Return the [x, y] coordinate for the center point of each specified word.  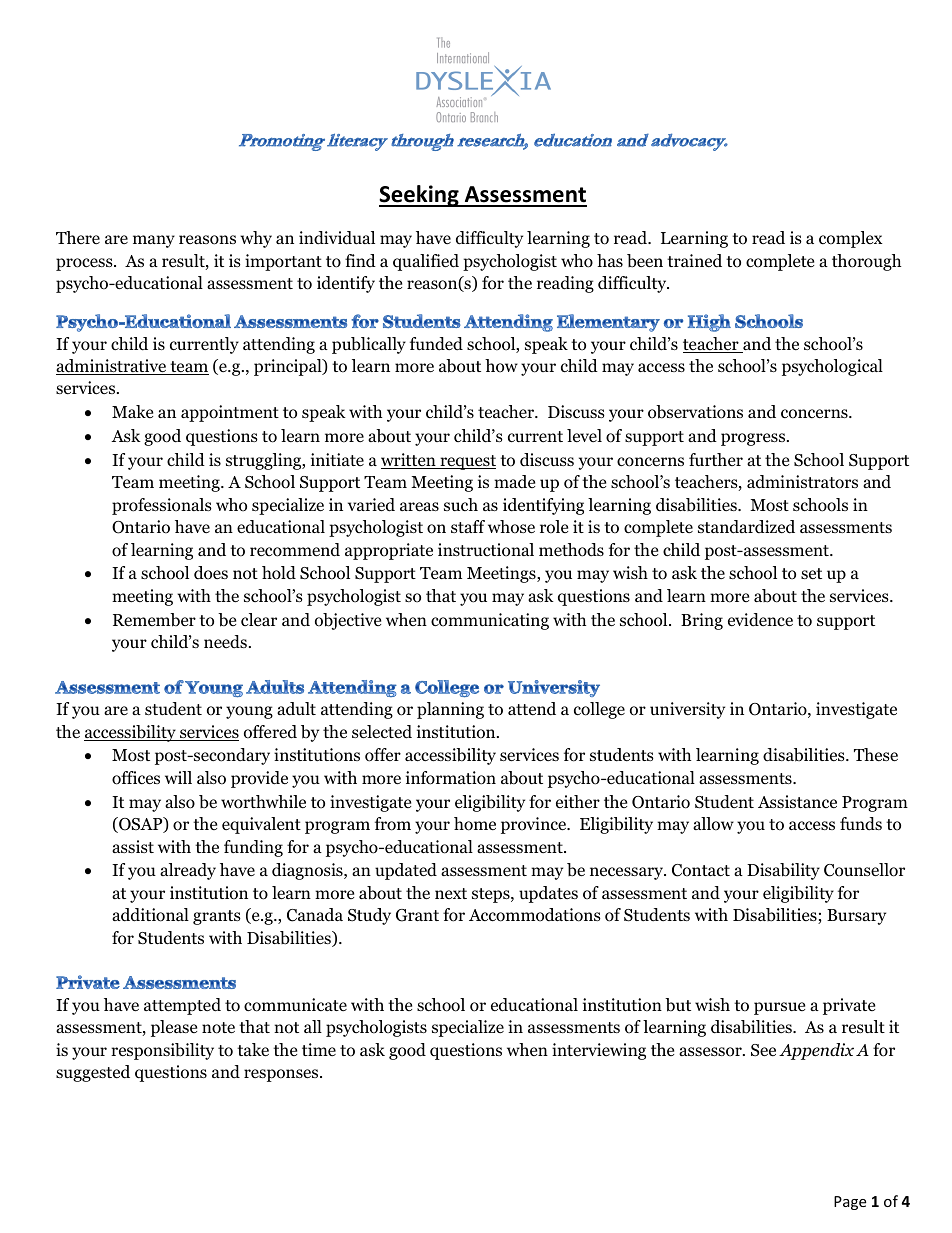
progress [754, 439]
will [178, 777]
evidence [760, 620]
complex [851, 239]
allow [713, 824]
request [467, 462]
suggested [93, 1073]
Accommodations [535, 915]
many [154, 241]
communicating [490, 621]
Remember [154, 620]
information [451, 778]
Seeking [420, 196]
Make [132, 411]
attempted [182, 1006]
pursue [779, 1008]
